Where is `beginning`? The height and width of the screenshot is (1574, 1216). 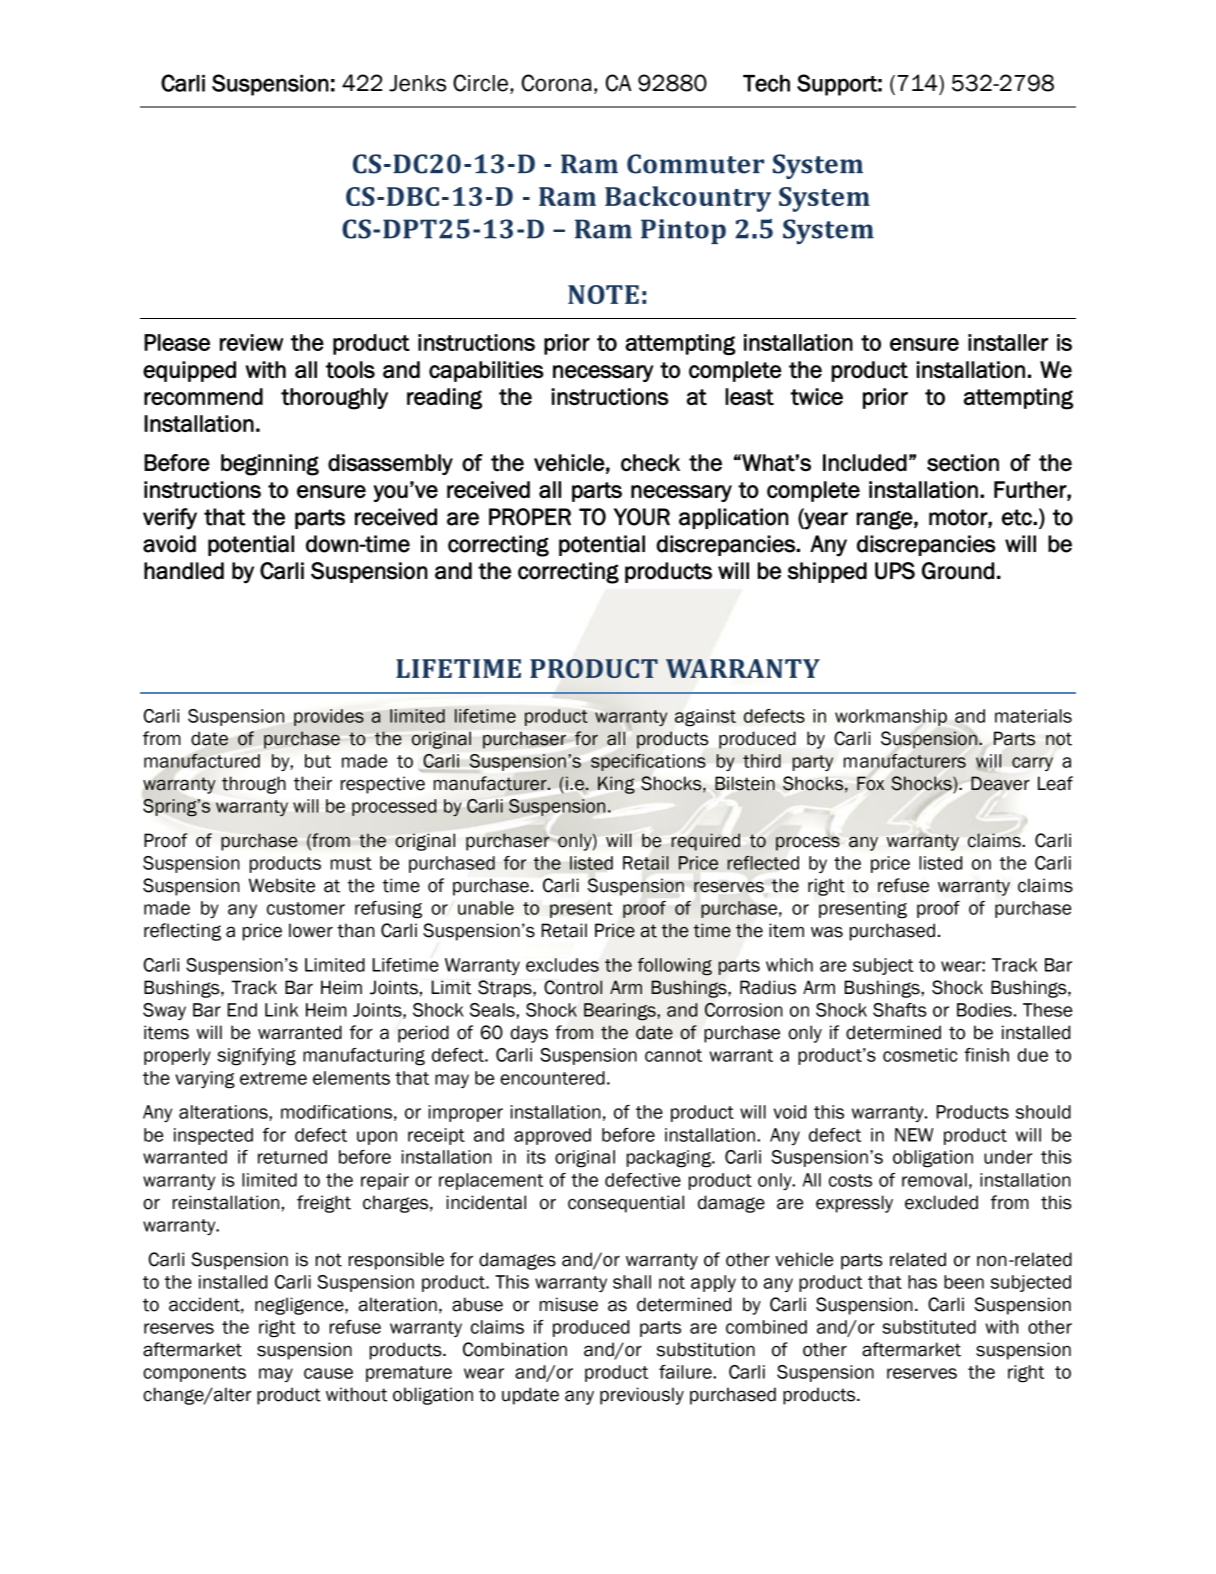 beginning is located at coordinates (270, 465).
